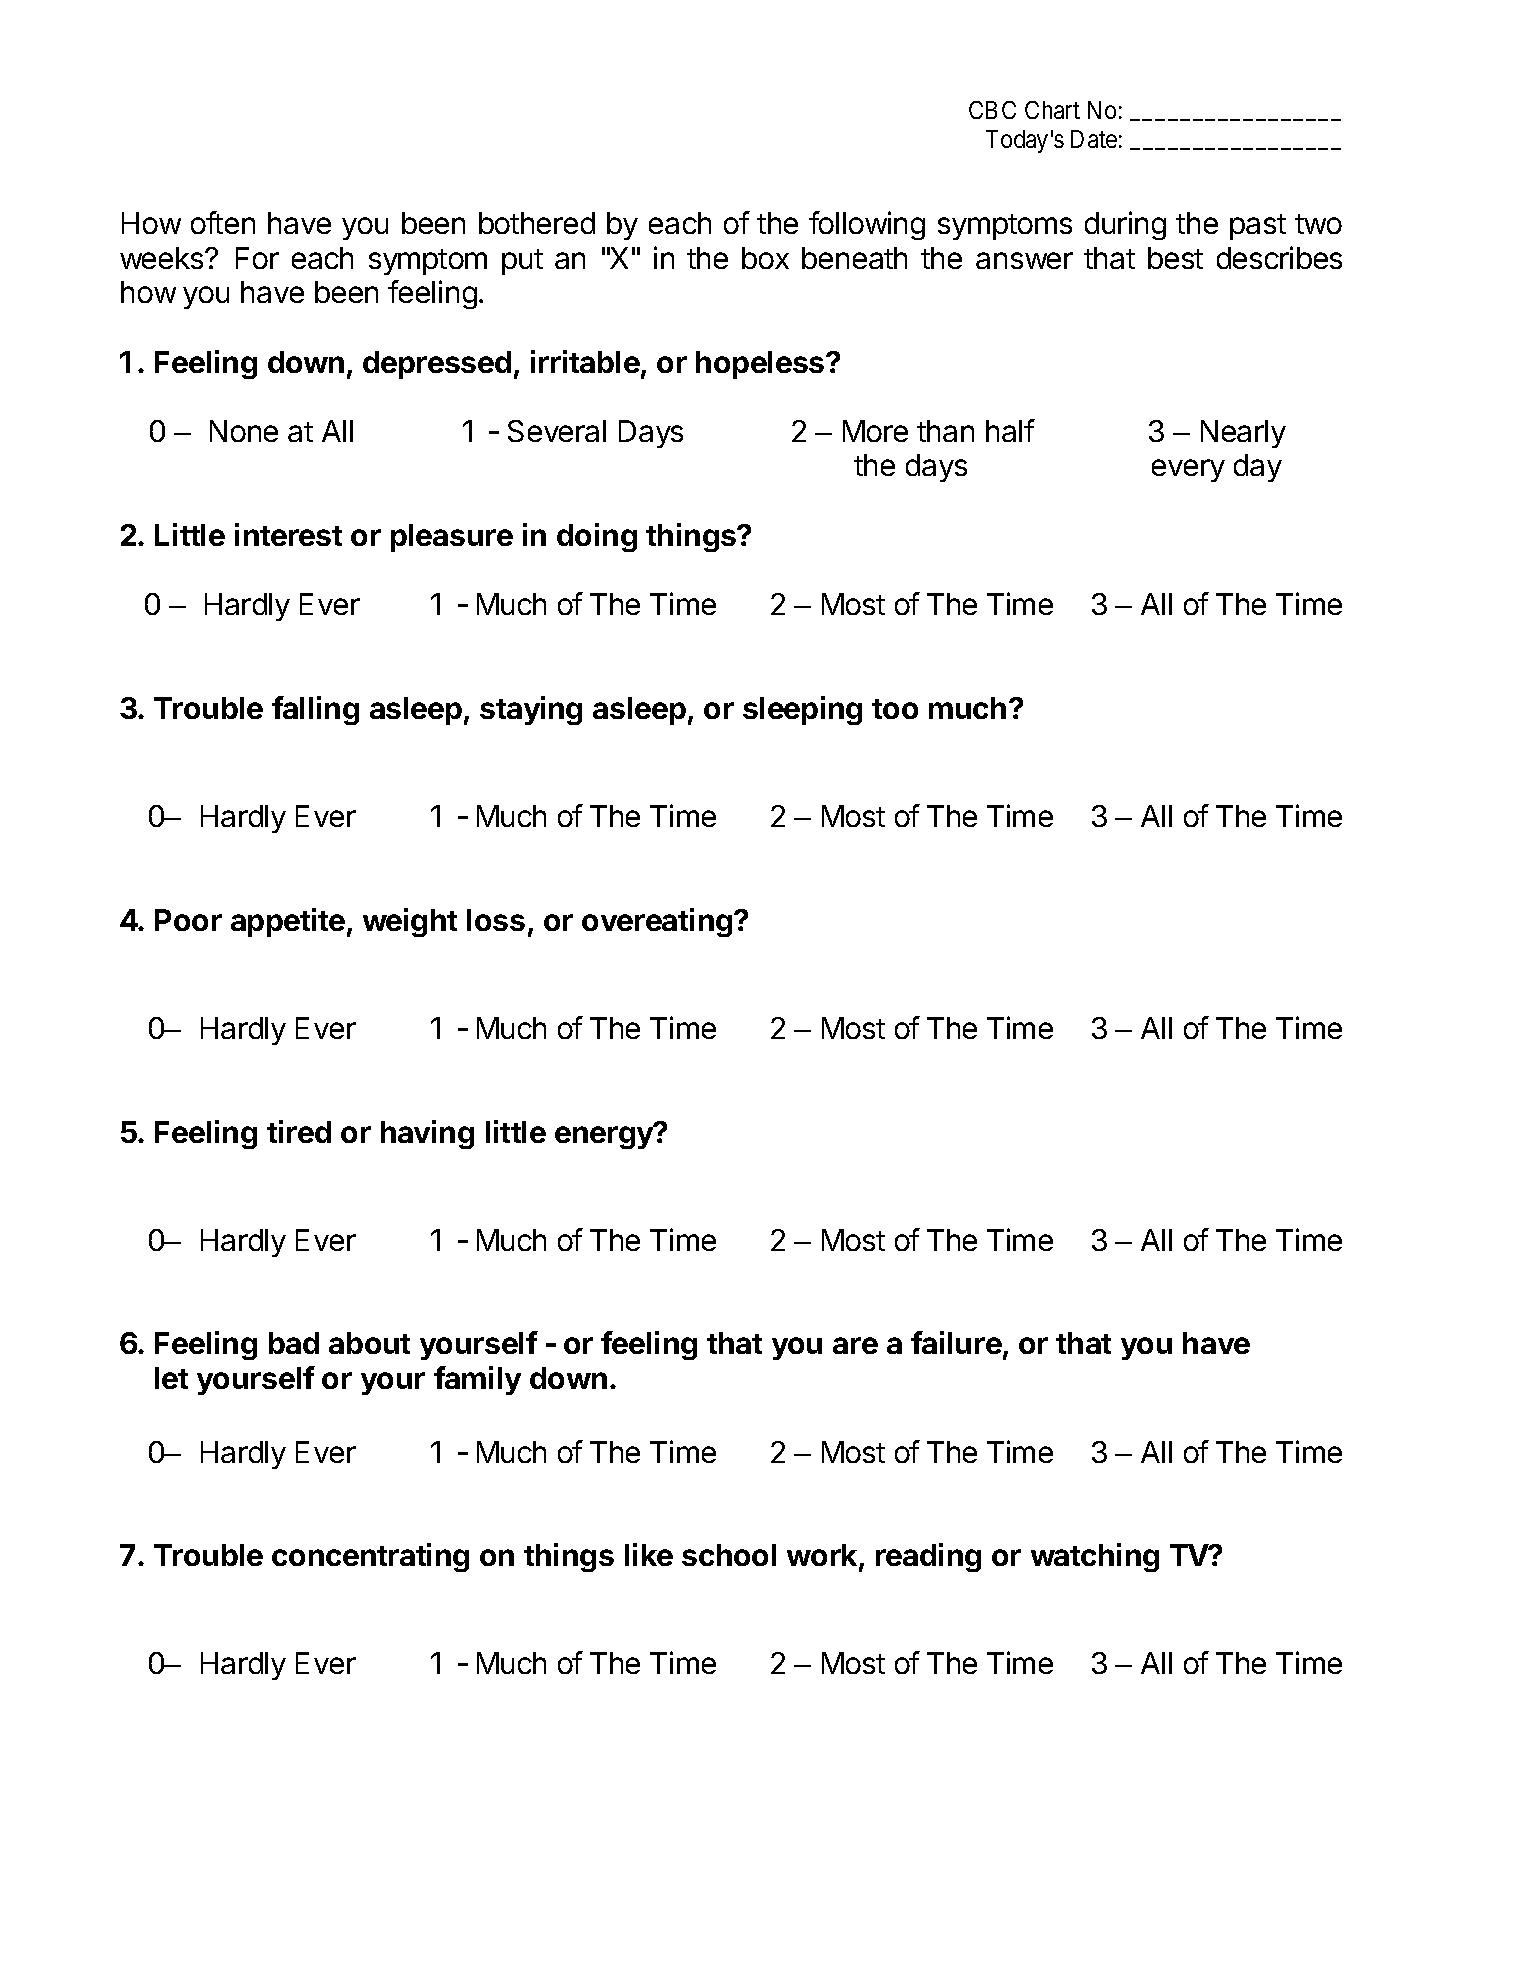 The width and height of the screenshot is (1536, 1987). I want to click on Nearly, so click(1243, 434).
